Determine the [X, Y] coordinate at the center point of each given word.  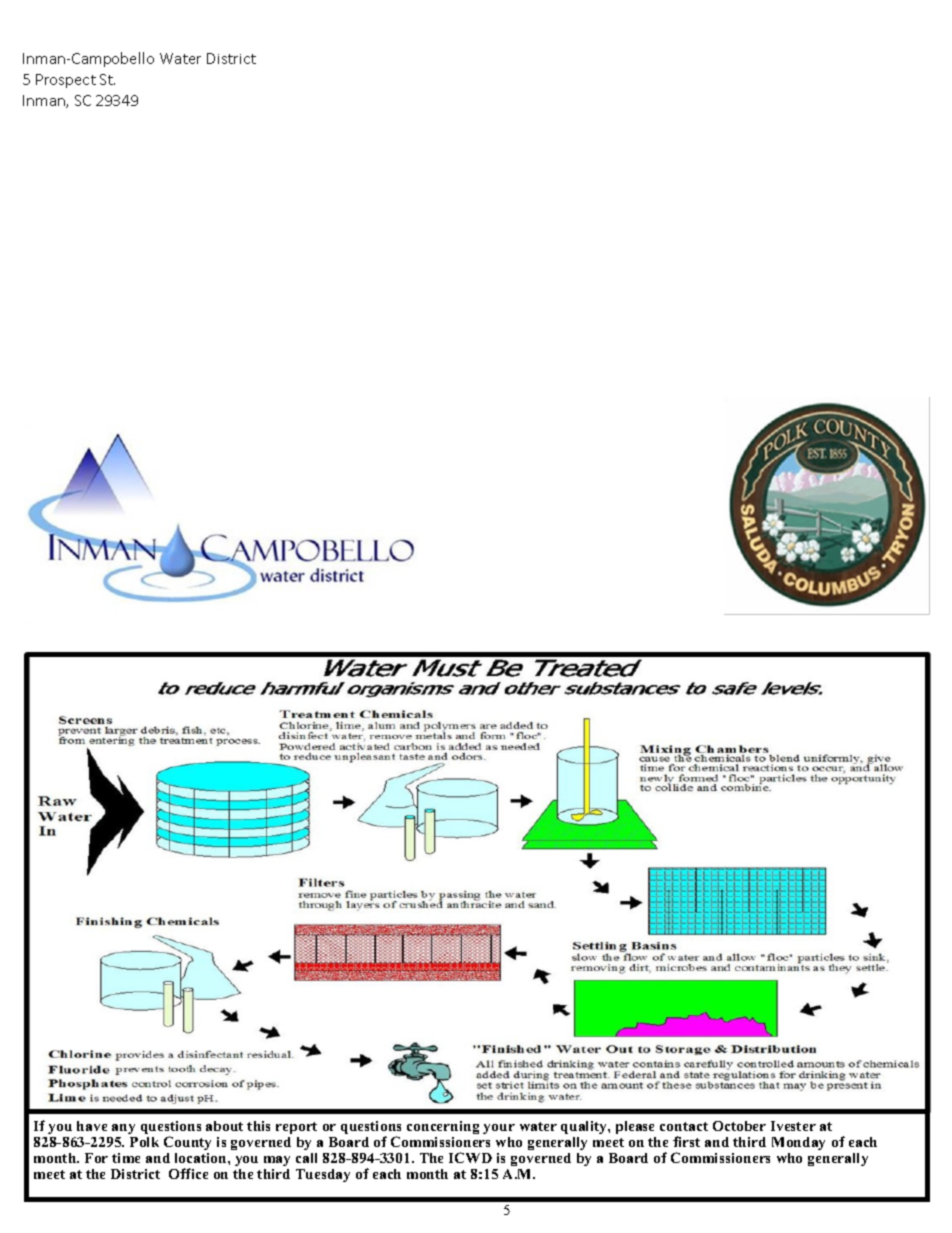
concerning [443, 1127]
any [123, 1129]
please [635, 1127]
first [686, 1141]
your [499, 1129]
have [92, 1126]
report [296, 1128]
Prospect [66, 81]
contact [684, 1126]
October [739, 1126]
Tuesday [323, 1175]
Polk [144, 1142]
